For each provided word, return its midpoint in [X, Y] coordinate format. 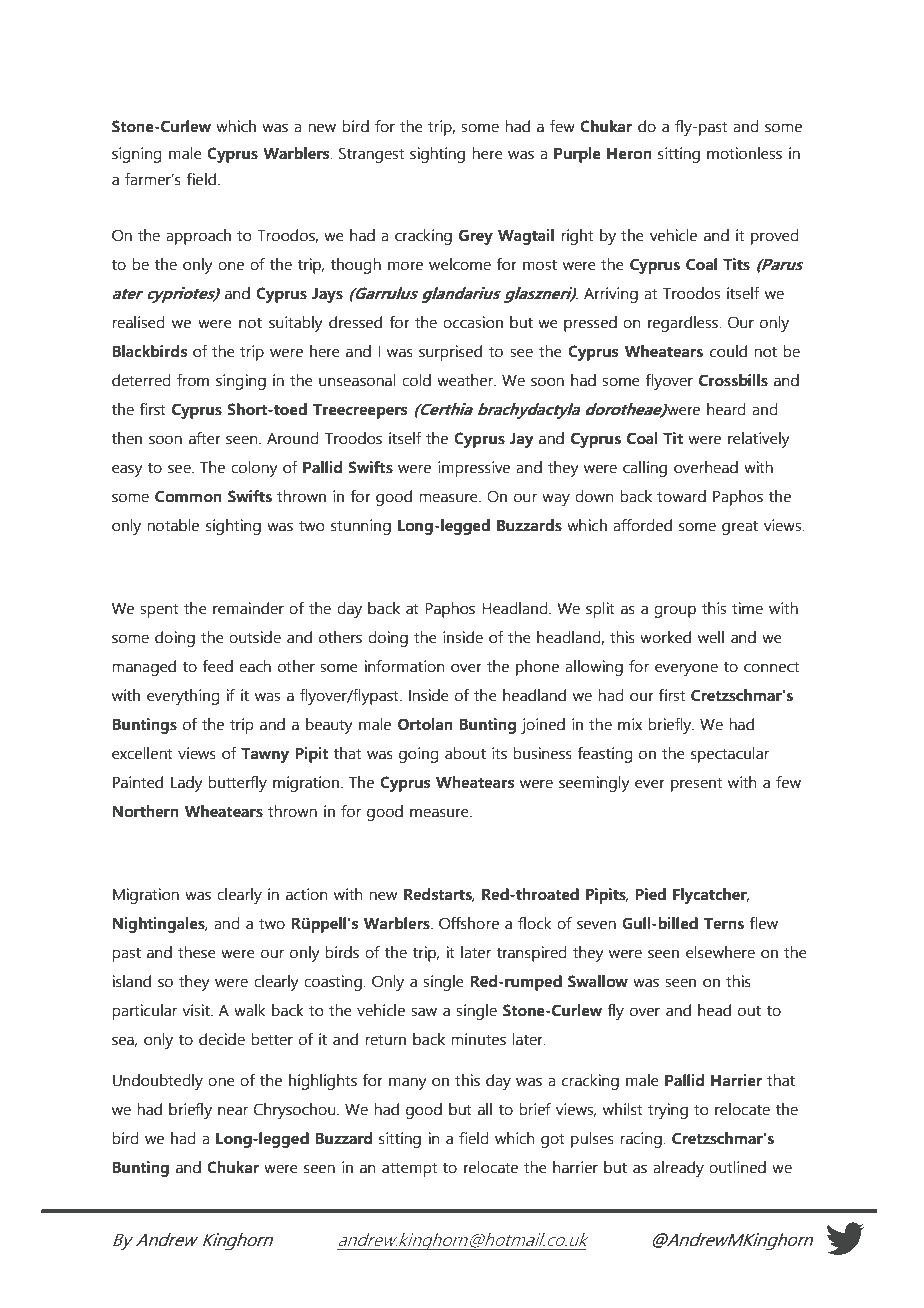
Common [188, 496]
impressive [474, 469]
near [233, 1111]
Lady [187, 784]
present [696, 784]
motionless [744, 153]
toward [681, 496]
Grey [476, 237]
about [465, 753]
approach [198, 237]
